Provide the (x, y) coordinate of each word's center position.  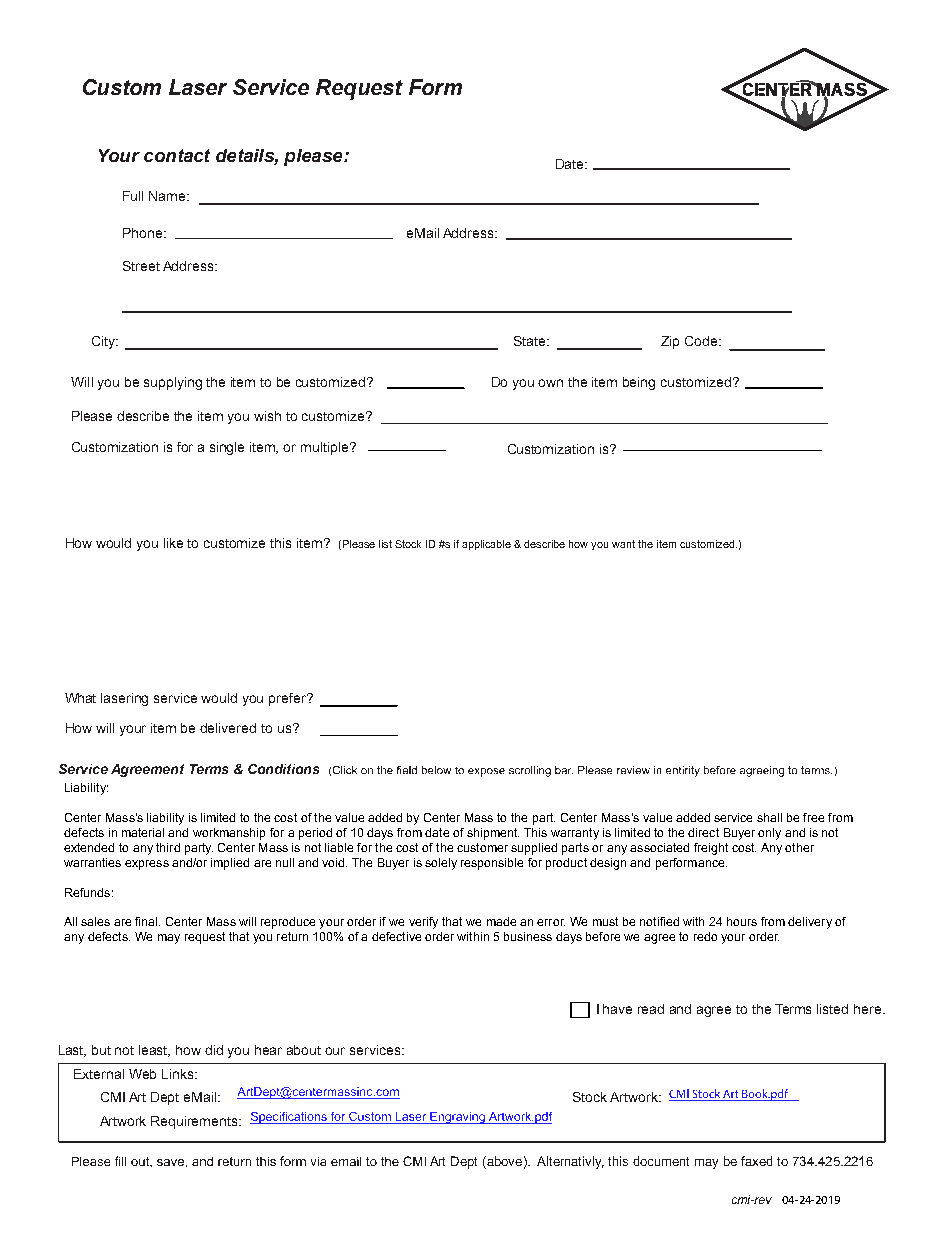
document (661, 1161)
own (550, 383)
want (623, 544)
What (80, 698)
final (147, 921)
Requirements (195, 1122)
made (501, 921)
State (531, 341)
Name (168, 196)
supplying (173, 383)
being (639, 383)
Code (702, 341)
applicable (486, 545)
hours (742, 921)
